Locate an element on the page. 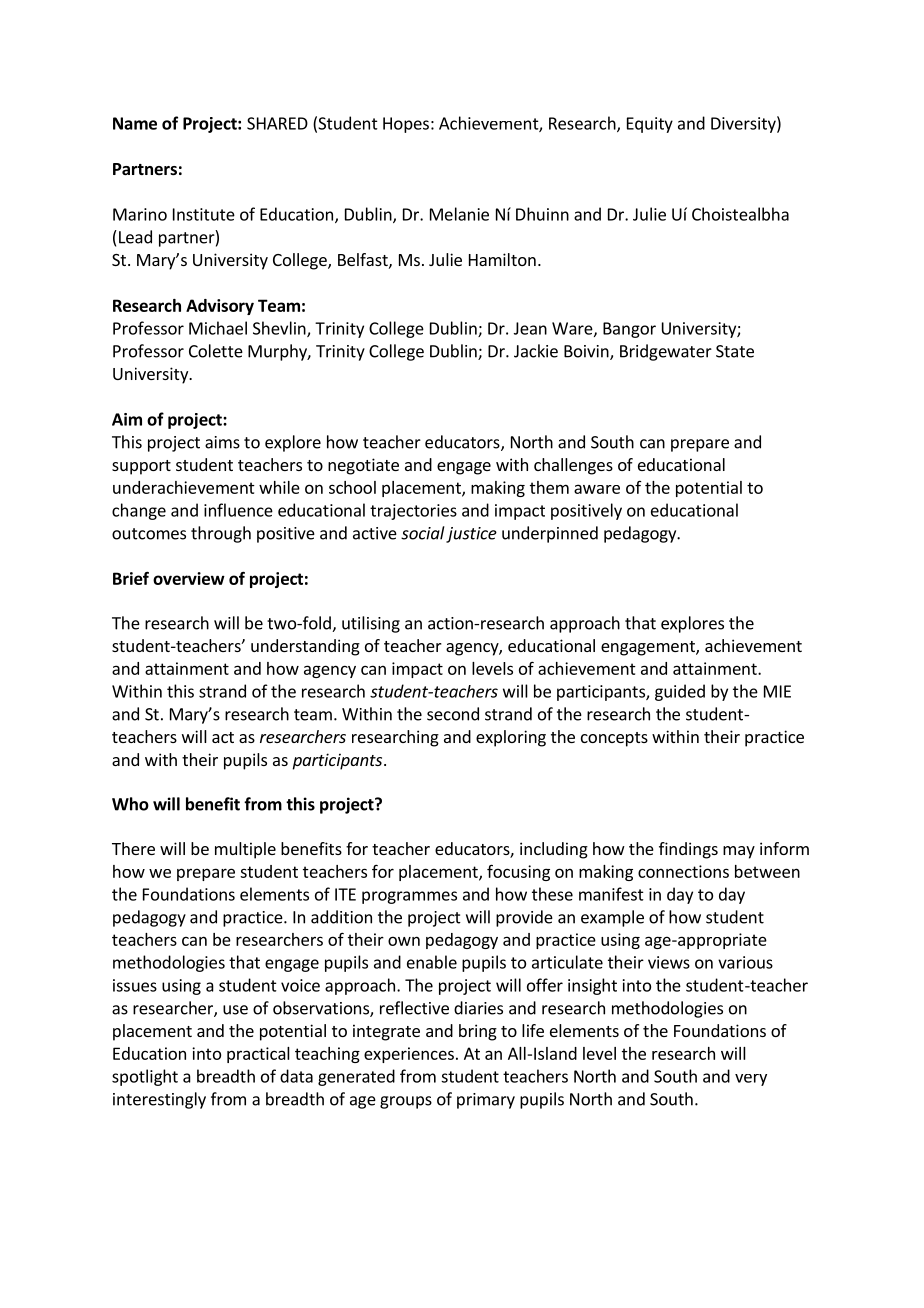 The height and width of the page is (1308, 924). overview is located at coordinates (189, 578).
